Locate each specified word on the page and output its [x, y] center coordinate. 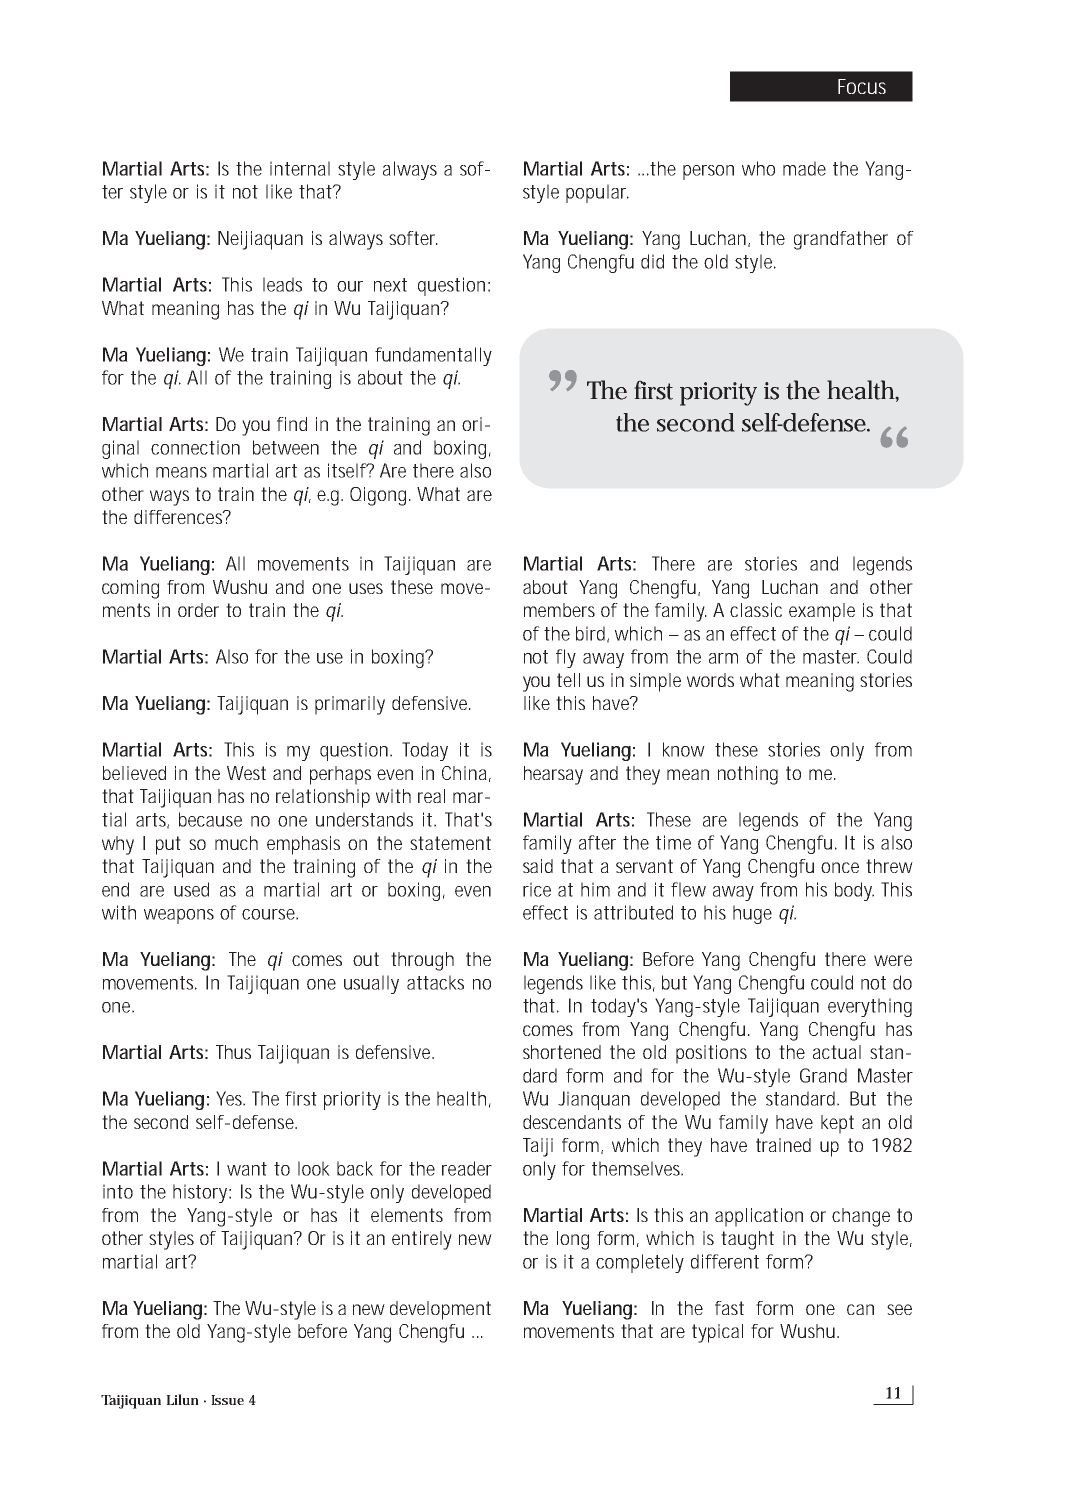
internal [300, 168]
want [247, 1169]
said [538, 866]
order [198, 610]
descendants [572, 1122]
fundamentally [433, 356]
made [804, 168]
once [840, 867]
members [559, 610]
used [191, 889]
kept [837, 1124]
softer [413, 238]
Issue [227, 1400]
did [652, 261]
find [292, 424]
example [822, 612]
